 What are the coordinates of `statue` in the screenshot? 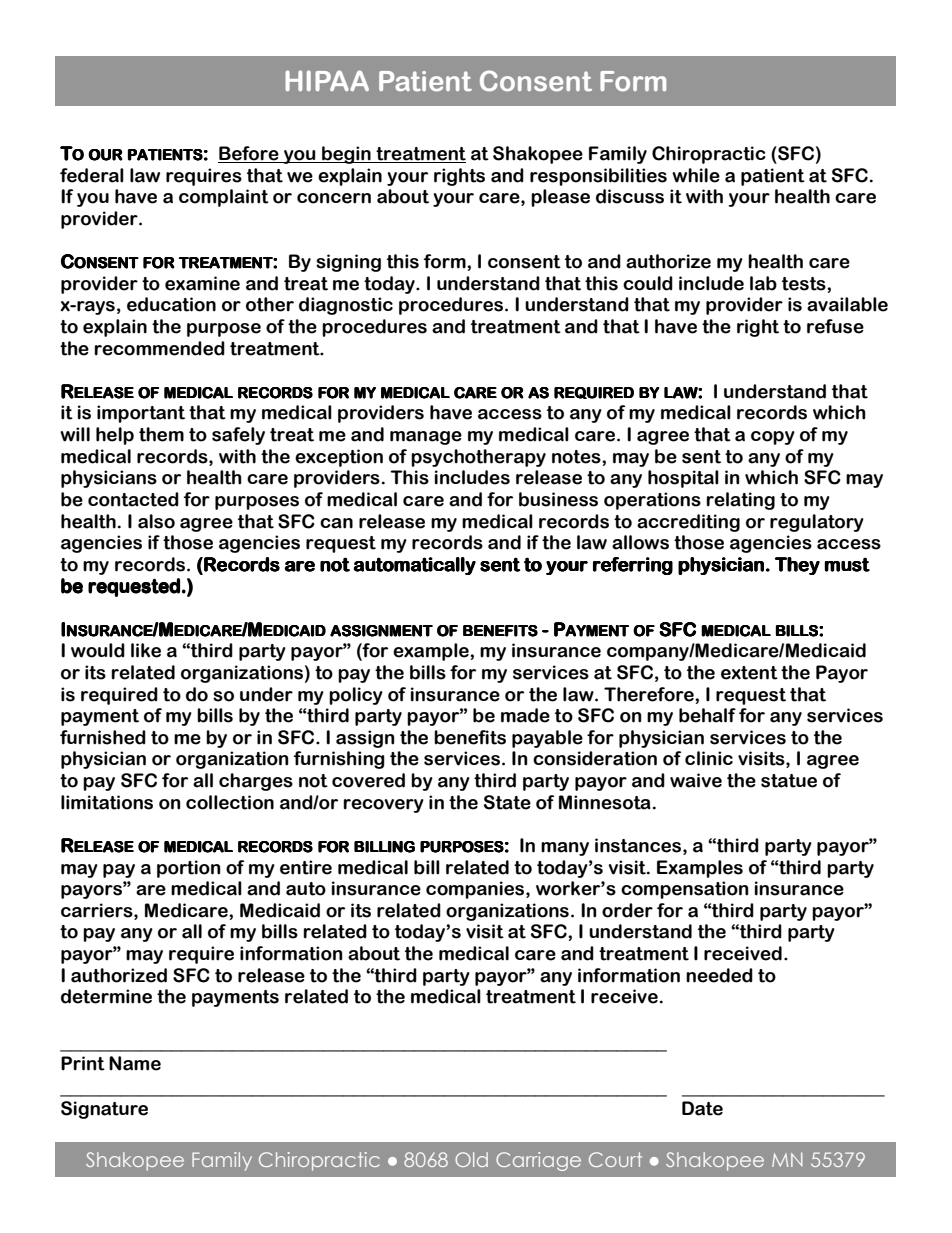 It's located at (789, 781).
